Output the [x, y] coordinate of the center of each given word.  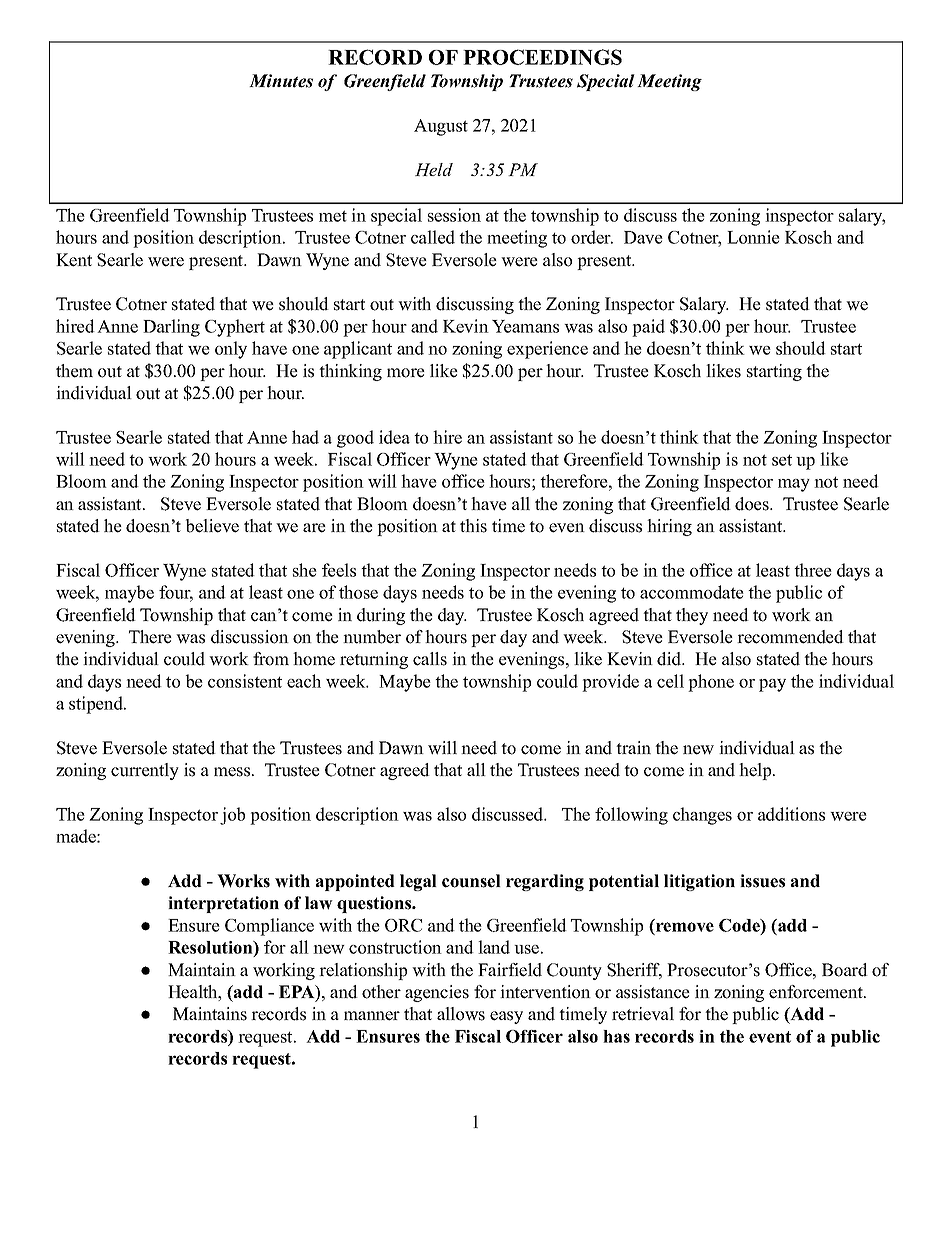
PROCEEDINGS [542, 57]
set [782, 460]
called [433, 237]
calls [430, 659]
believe [212, 526]
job [232, 816]
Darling [171, 328]
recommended [790, 637]
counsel [471, 881]
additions [791, 814]
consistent [245, 681]
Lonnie [753, 237]
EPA [298, 993]
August [441, 127]
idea [394, 437]
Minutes [281, 81]
